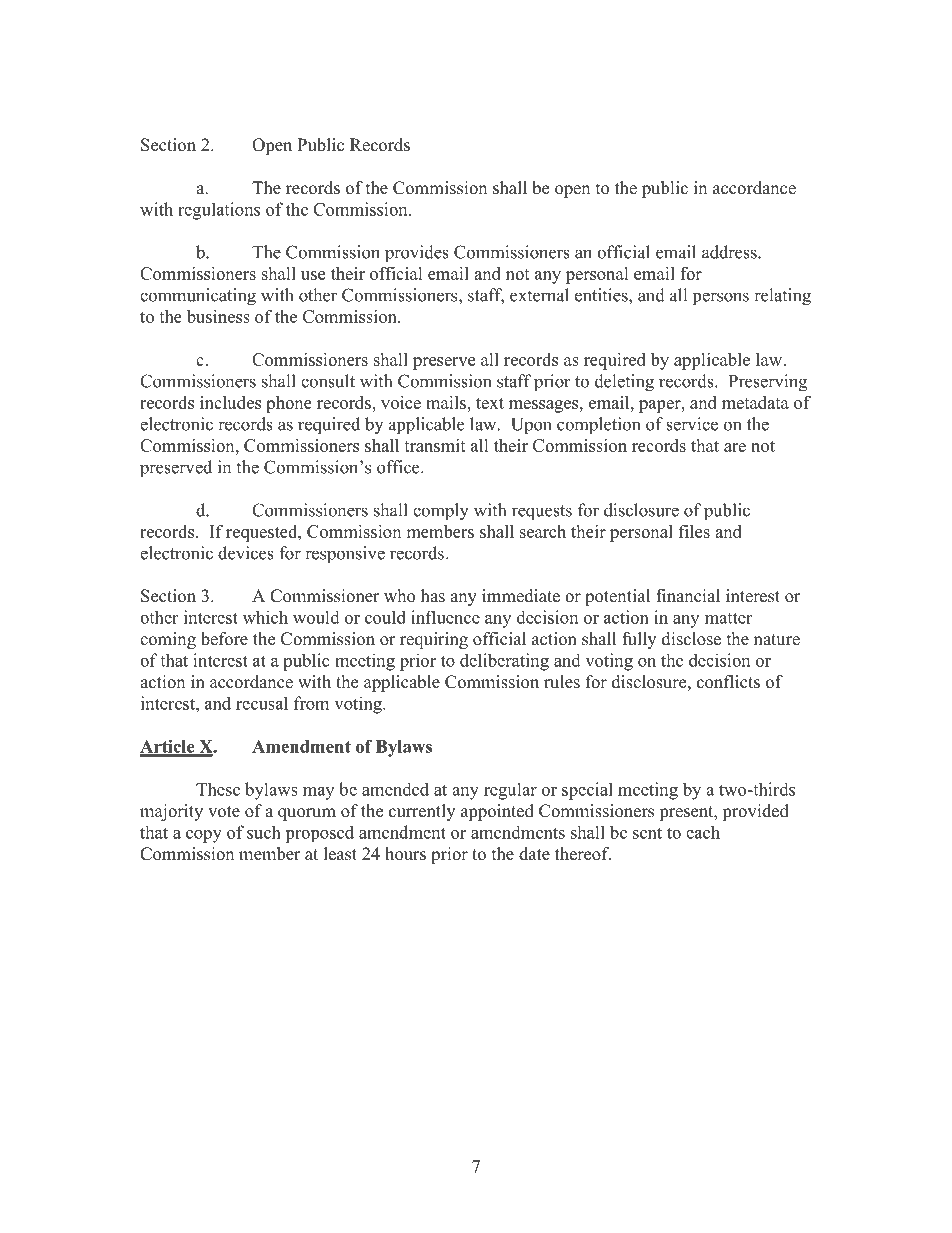 The height and width of the screenshot is (1233, 952). Describe the element at coordinates (694, 531) in the screenshot. I see `files` at that location.
